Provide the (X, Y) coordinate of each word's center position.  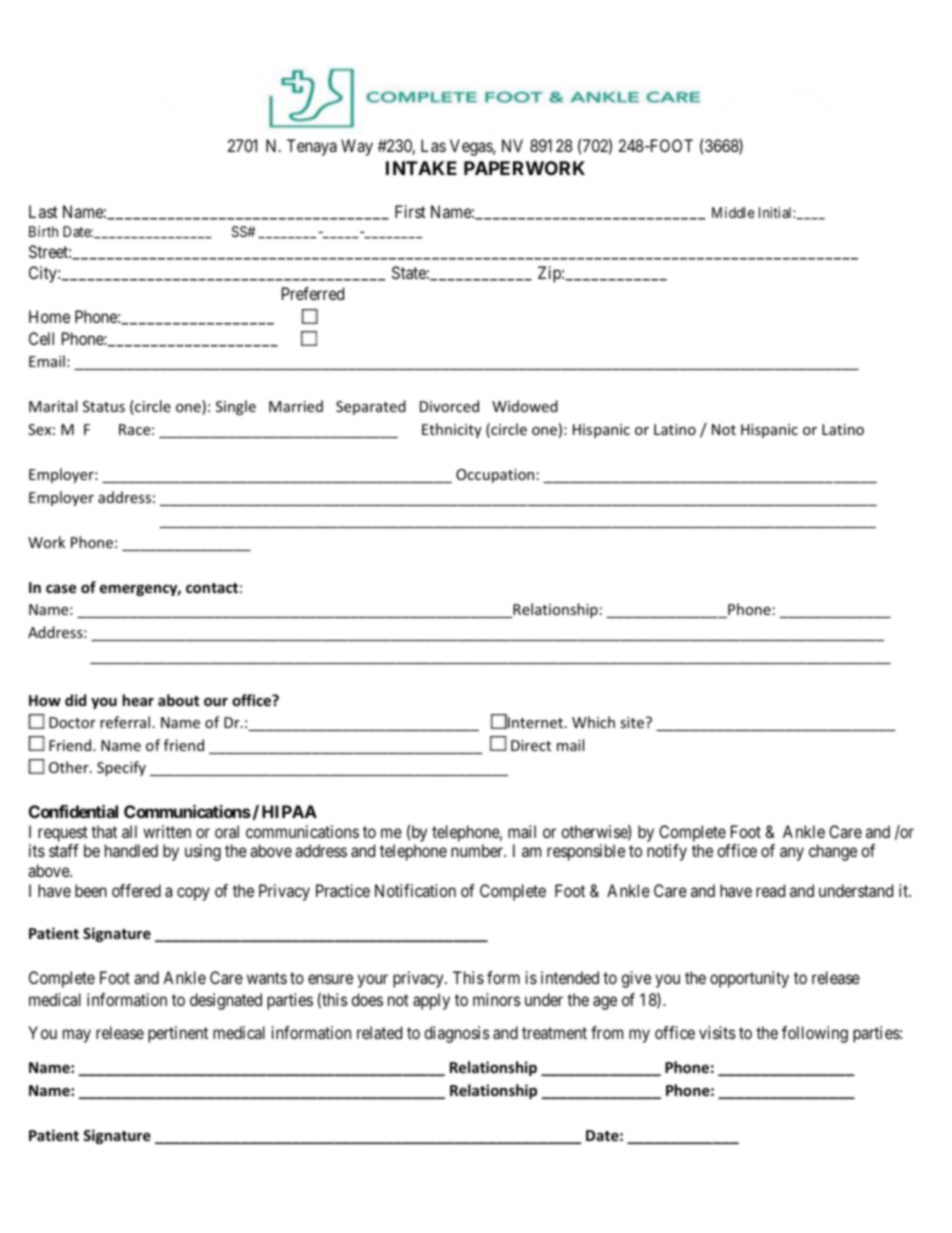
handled (131, 850)
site (633, 722)
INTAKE (421, 168)
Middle (733, 212)
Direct (531, 745)
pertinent (178, 1034)
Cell (41, 338)
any (792, 854)
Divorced (449, 406)
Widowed (525, 406)
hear (138, 700)
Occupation (495, 476)
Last (43, 211)
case (61, 588)
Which (593, 722)
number (478, 850)
